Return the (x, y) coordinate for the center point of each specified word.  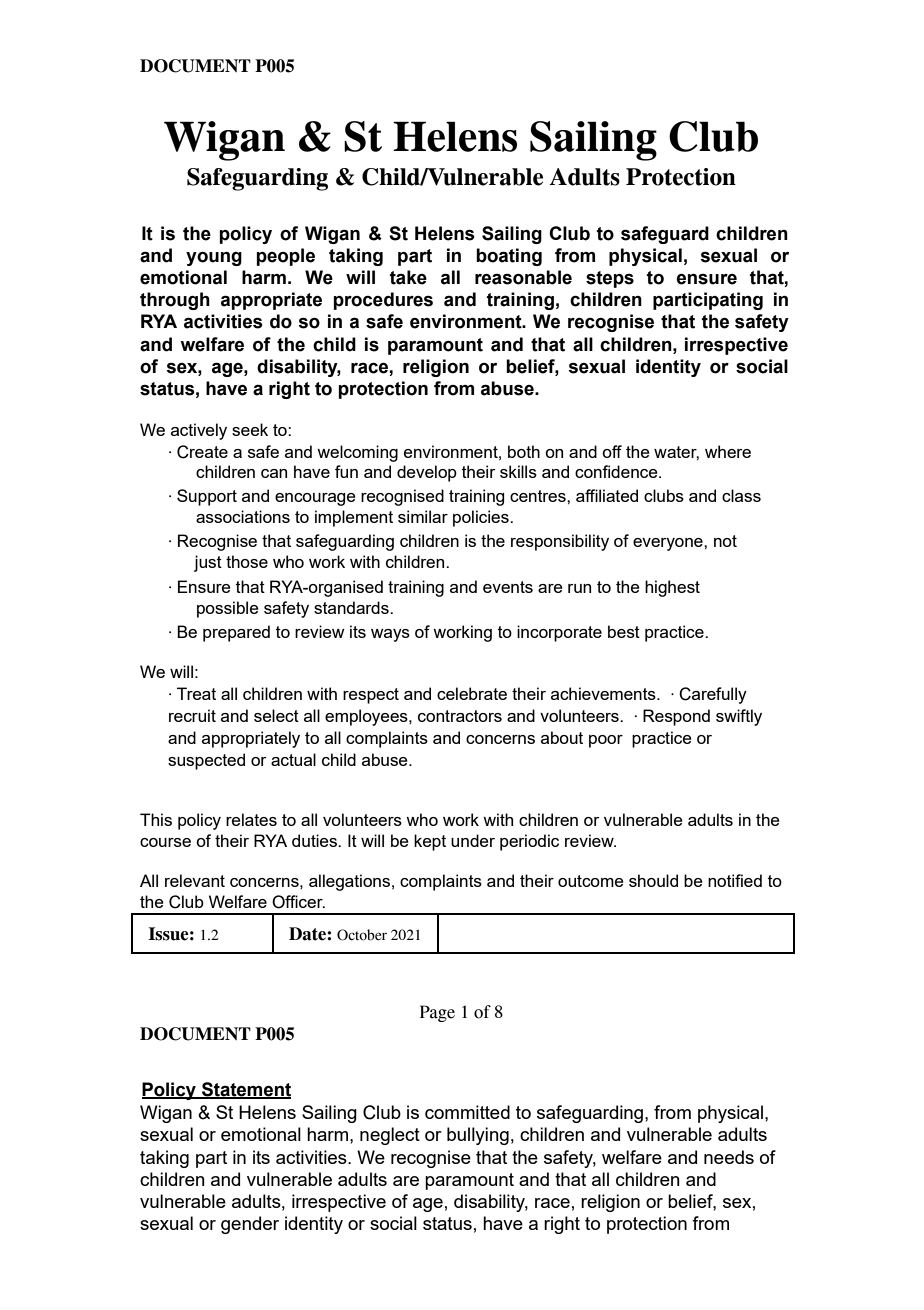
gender (250, 1225)
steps (610, 279)
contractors (460, 716)
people (285, 257)
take (408, 277)
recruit (192, 715)
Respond (676, 717)
